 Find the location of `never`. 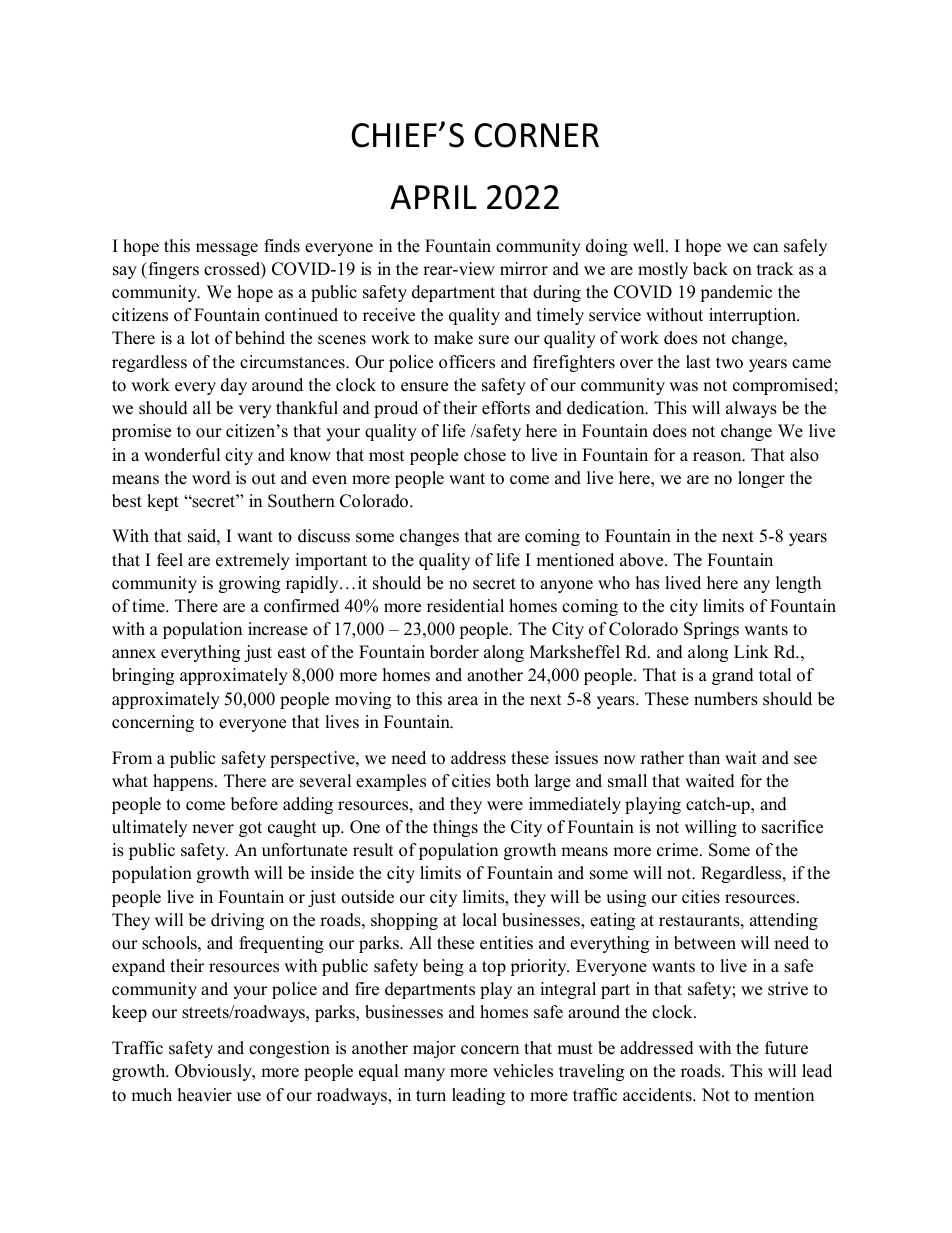

never is located at coordinates (213, 829).
